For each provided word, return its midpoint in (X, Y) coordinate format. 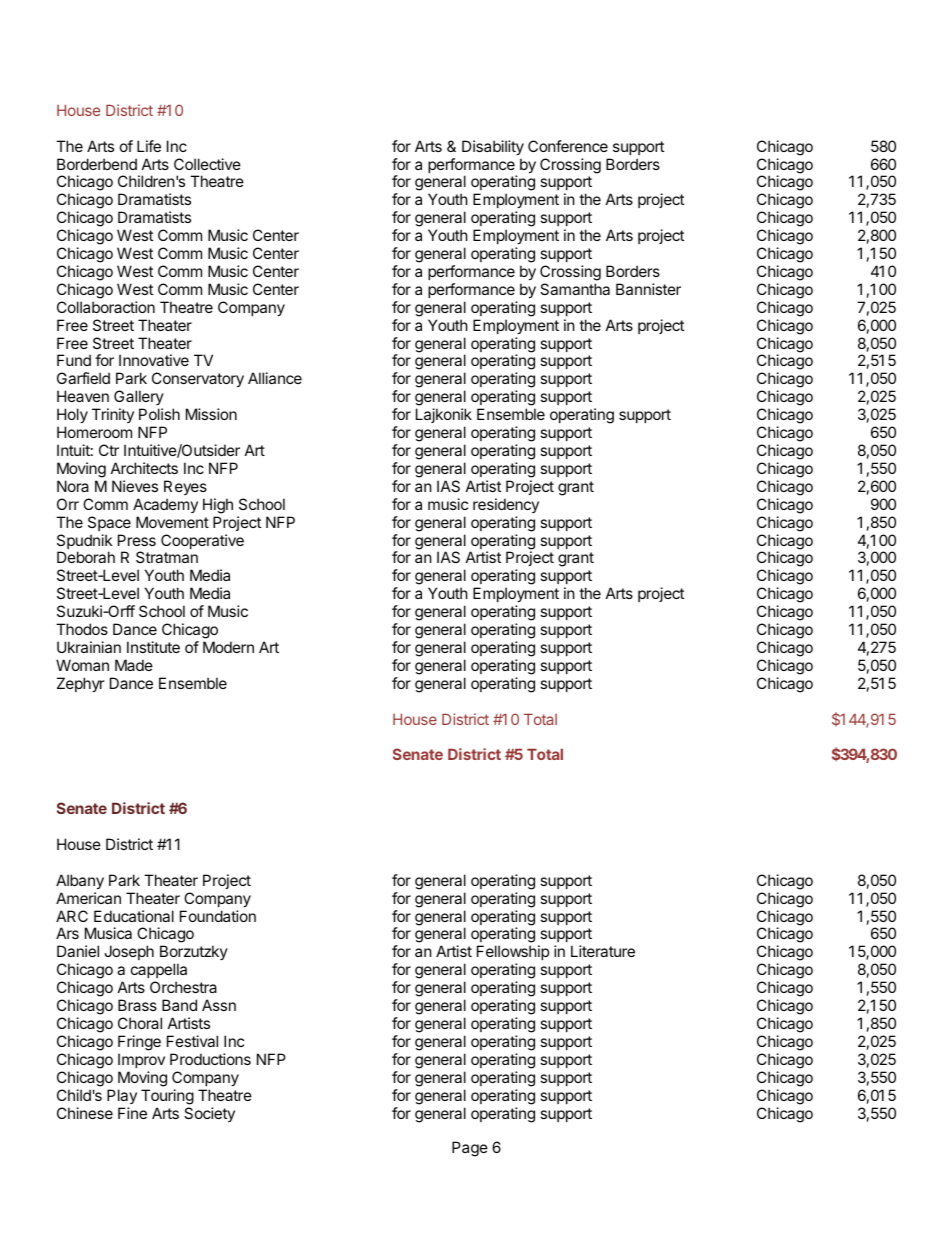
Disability (493, 147)
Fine (132, 1113)
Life (149, 146)
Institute (153, 647)
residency (506, 505)
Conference (568, 146)
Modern (228, 647)
